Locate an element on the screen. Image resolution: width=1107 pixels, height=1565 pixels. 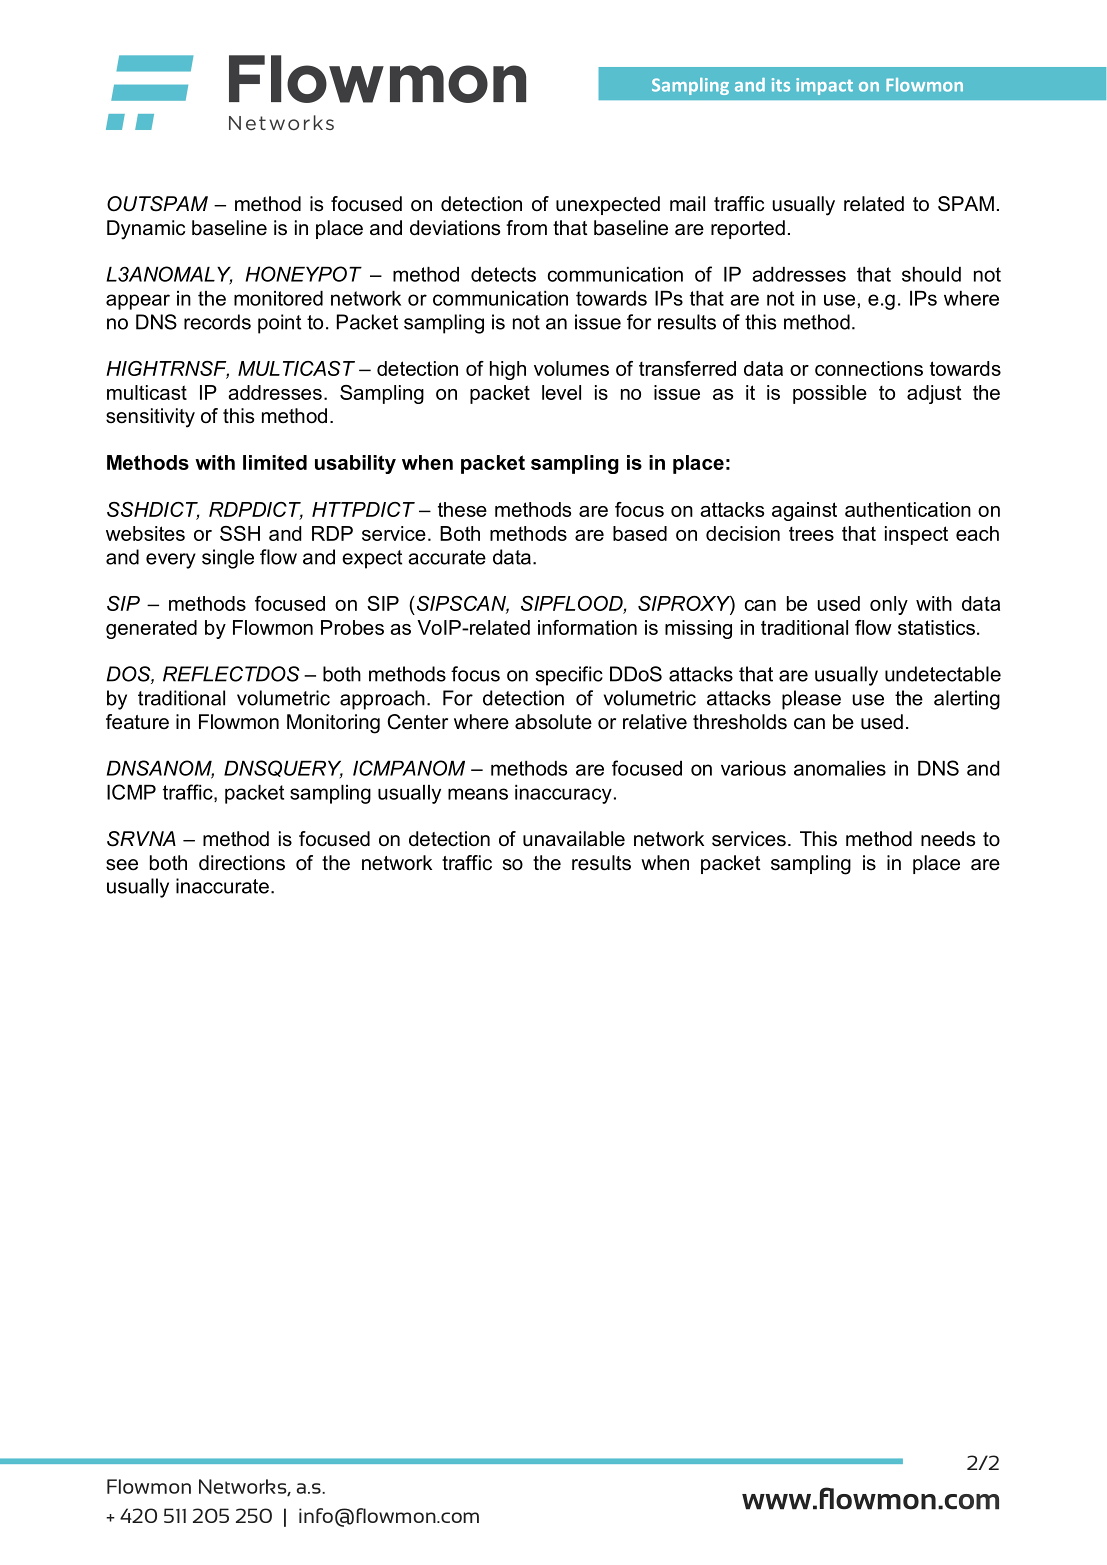
these is located at coordinates (462, 509).
